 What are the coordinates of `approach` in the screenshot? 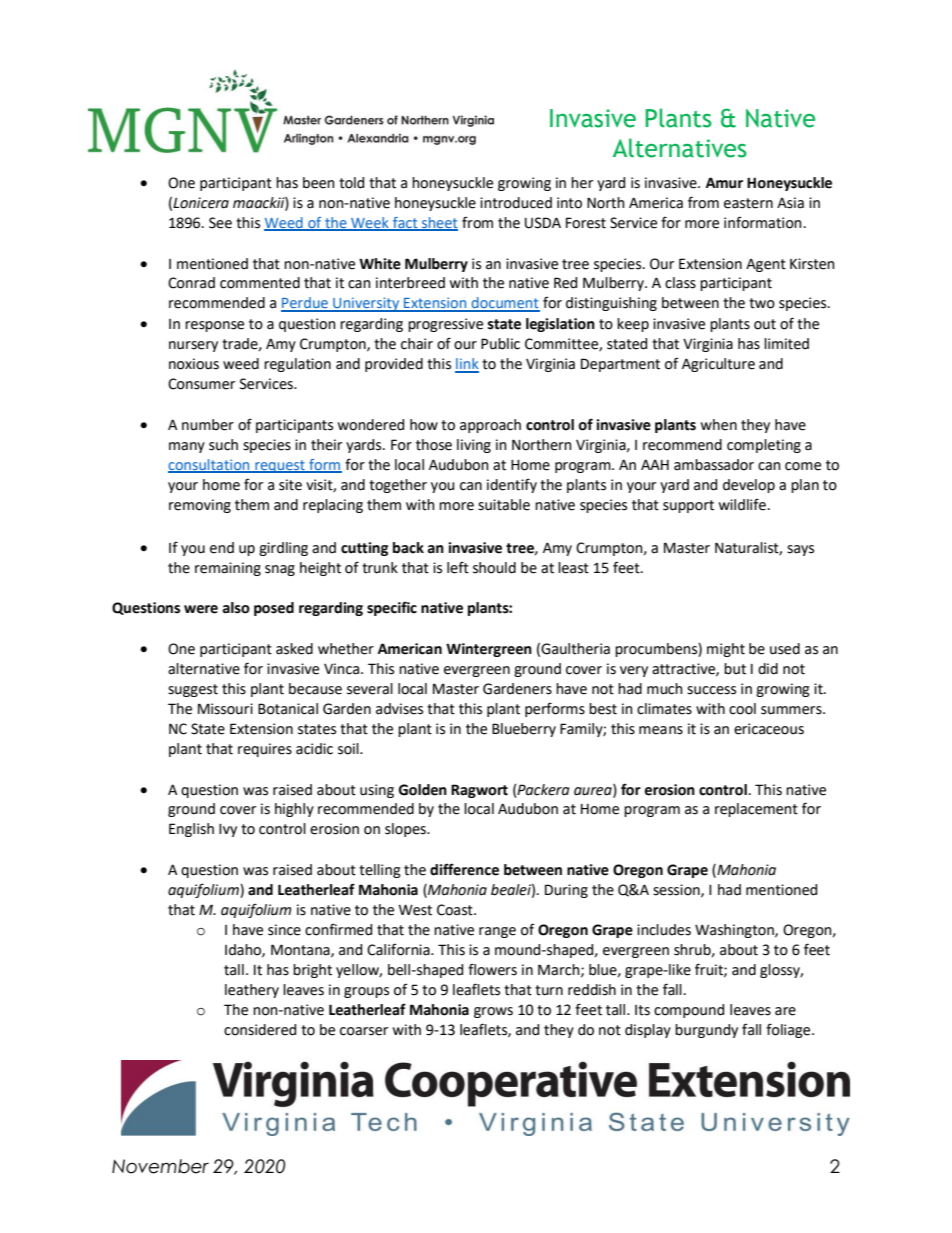 It's located at (490, 426).
